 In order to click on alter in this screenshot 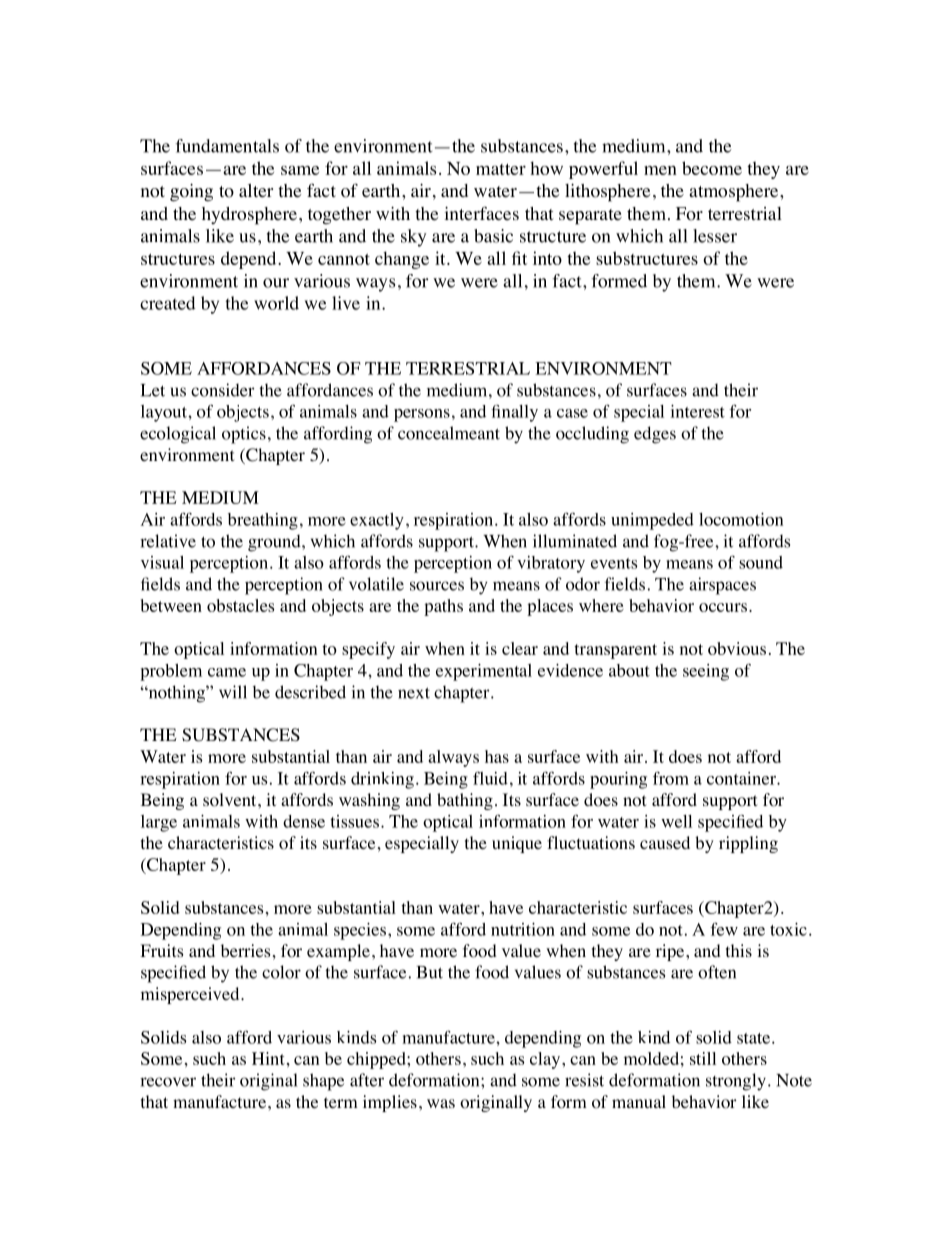, I will do `click(256, 191)`.
